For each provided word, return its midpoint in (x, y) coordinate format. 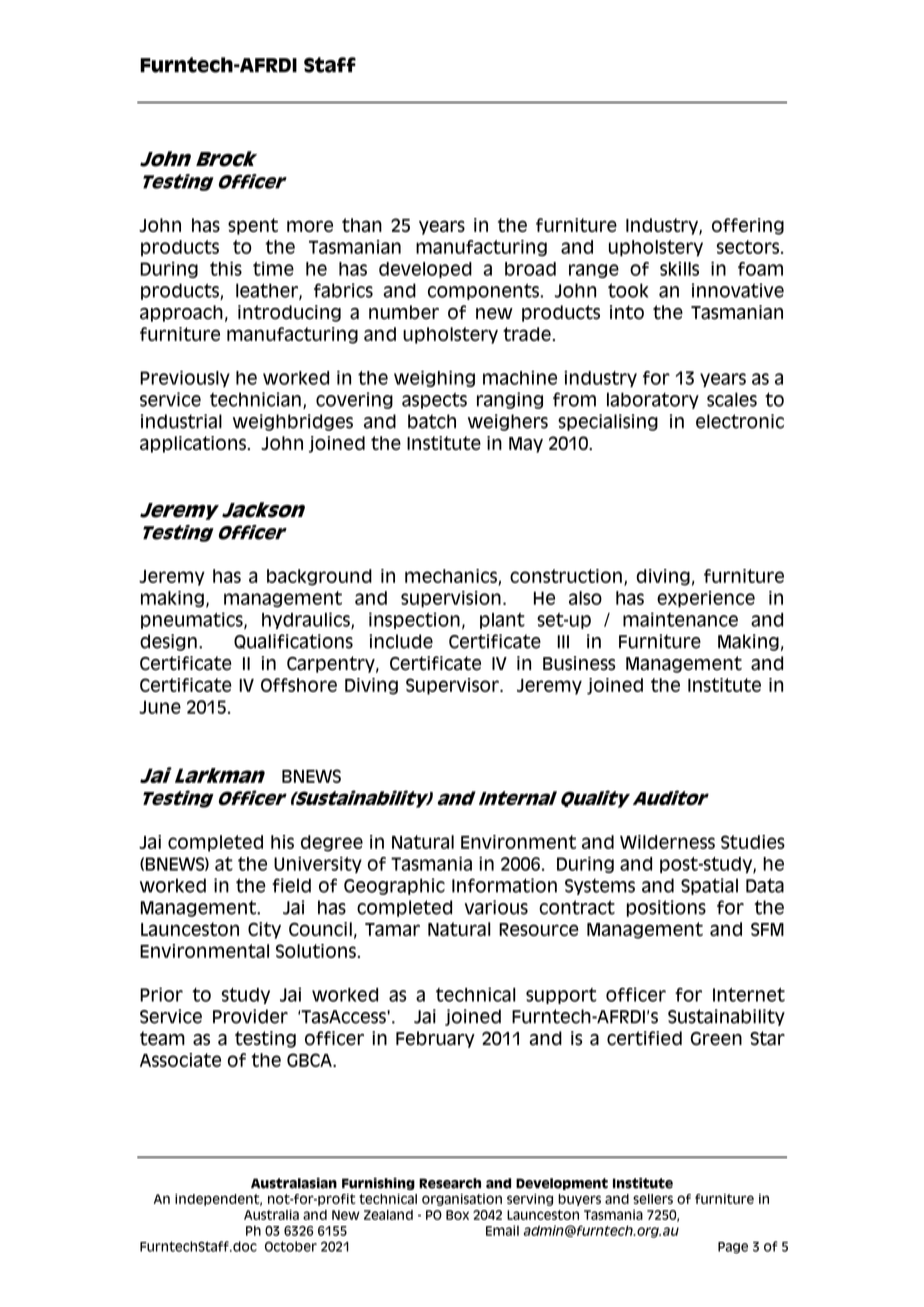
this (226, 269)
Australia (271, 1214)
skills (679, 269)
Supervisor (453, 686)
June (160, 707)
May (526, 445)
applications (193, 444)
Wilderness (667, 842)
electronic (740, 421)
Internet (749, 995)
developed (425, 270)
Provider (250, 1016)
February (435, 1039)
